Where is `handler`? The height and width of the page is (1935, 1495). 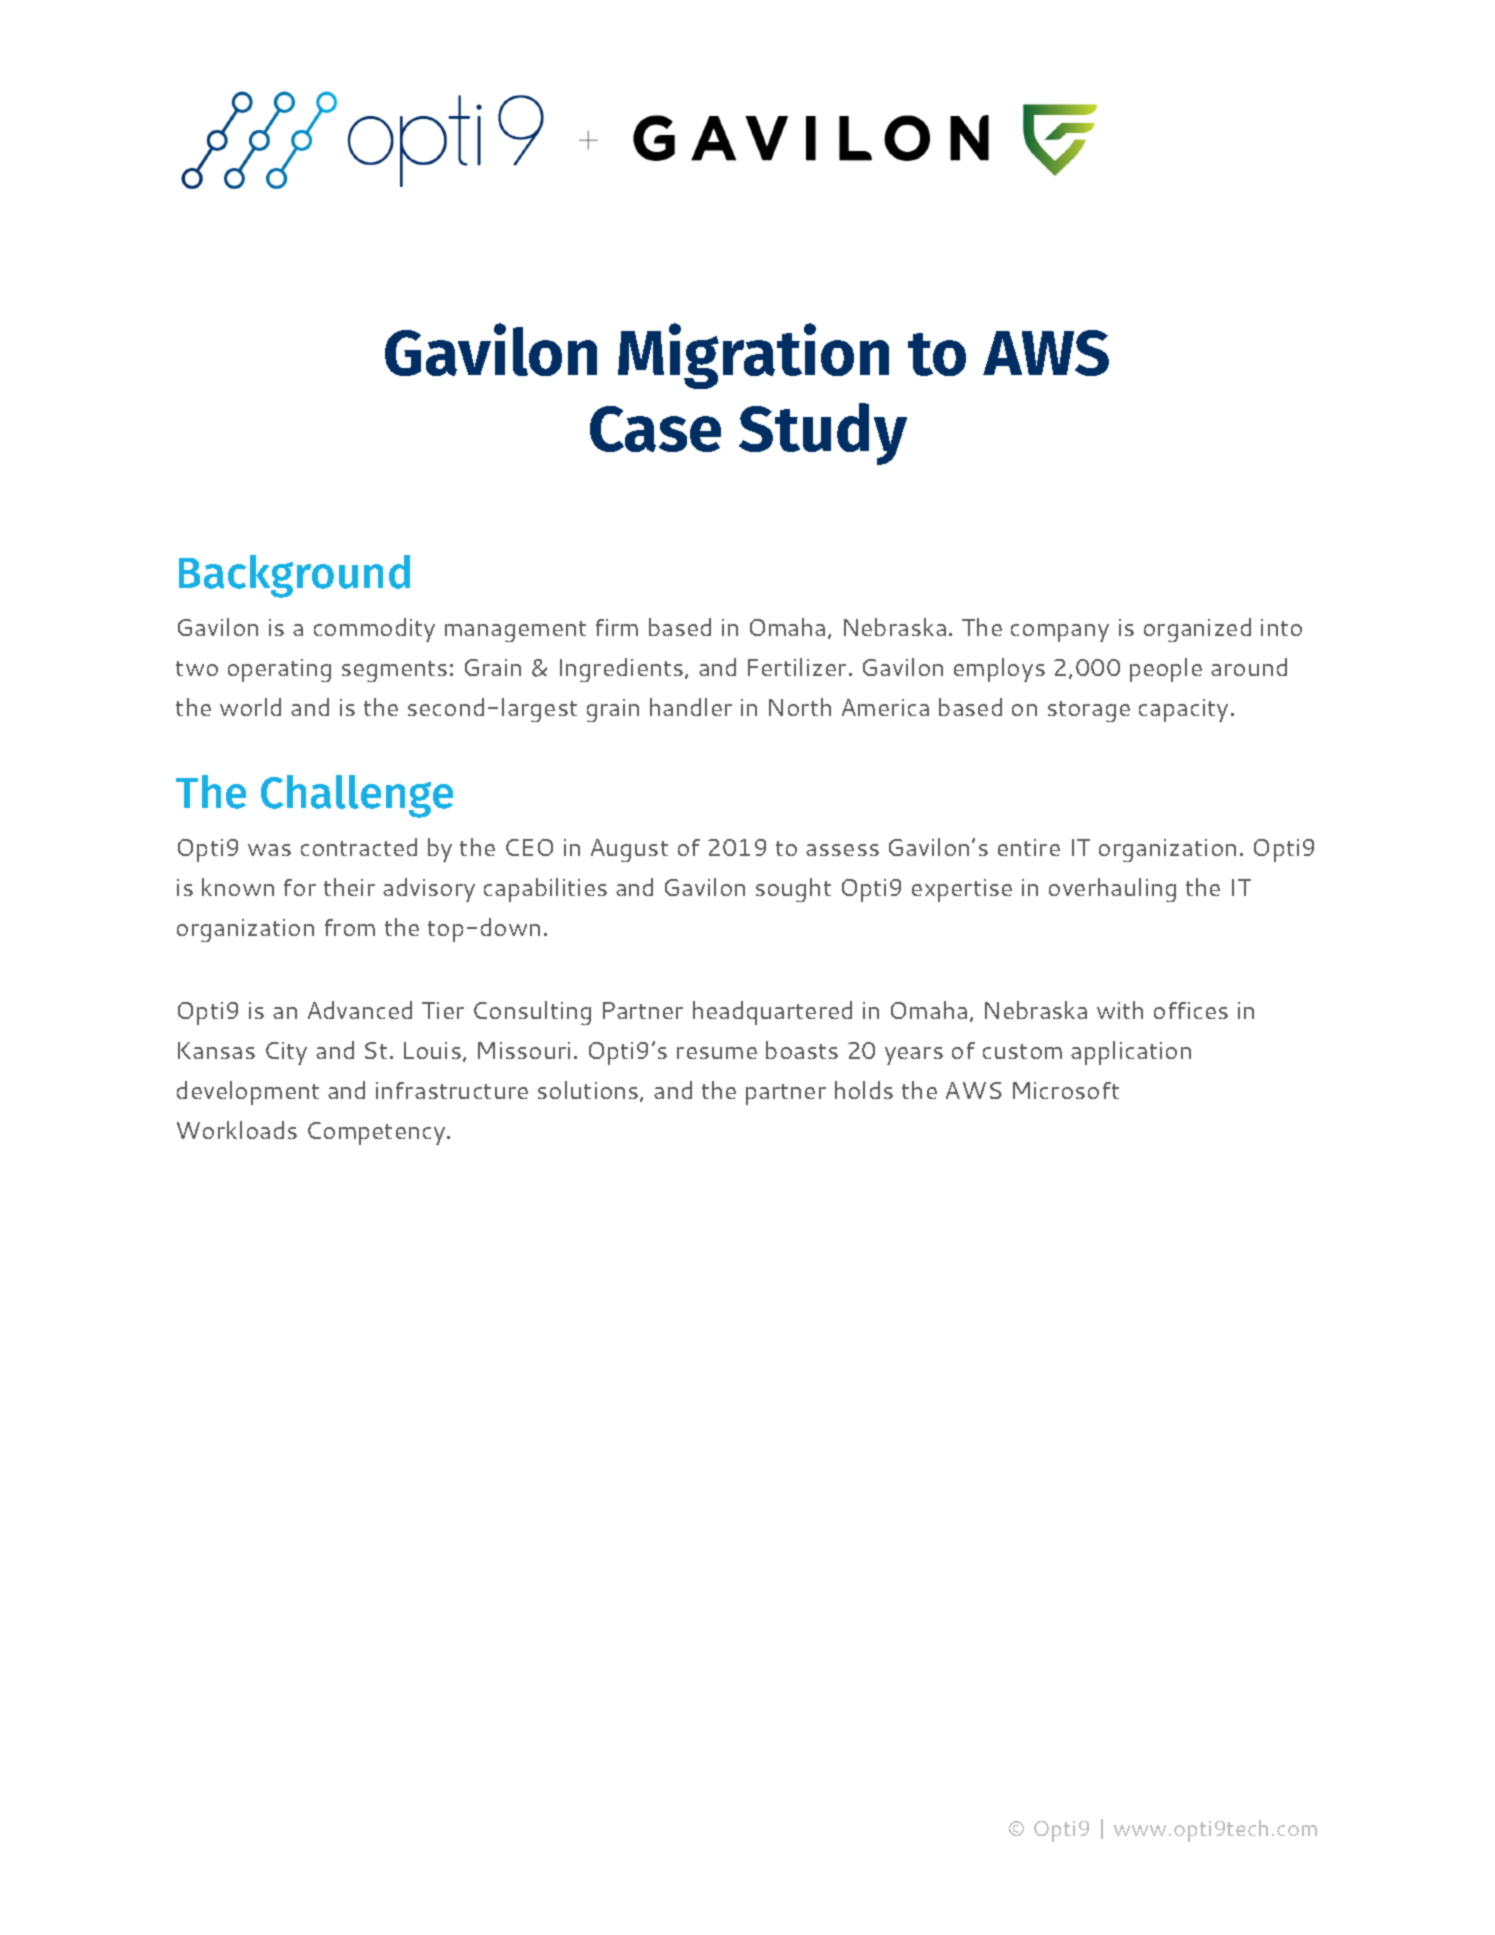 handler is located at coordinates (691, 707).
